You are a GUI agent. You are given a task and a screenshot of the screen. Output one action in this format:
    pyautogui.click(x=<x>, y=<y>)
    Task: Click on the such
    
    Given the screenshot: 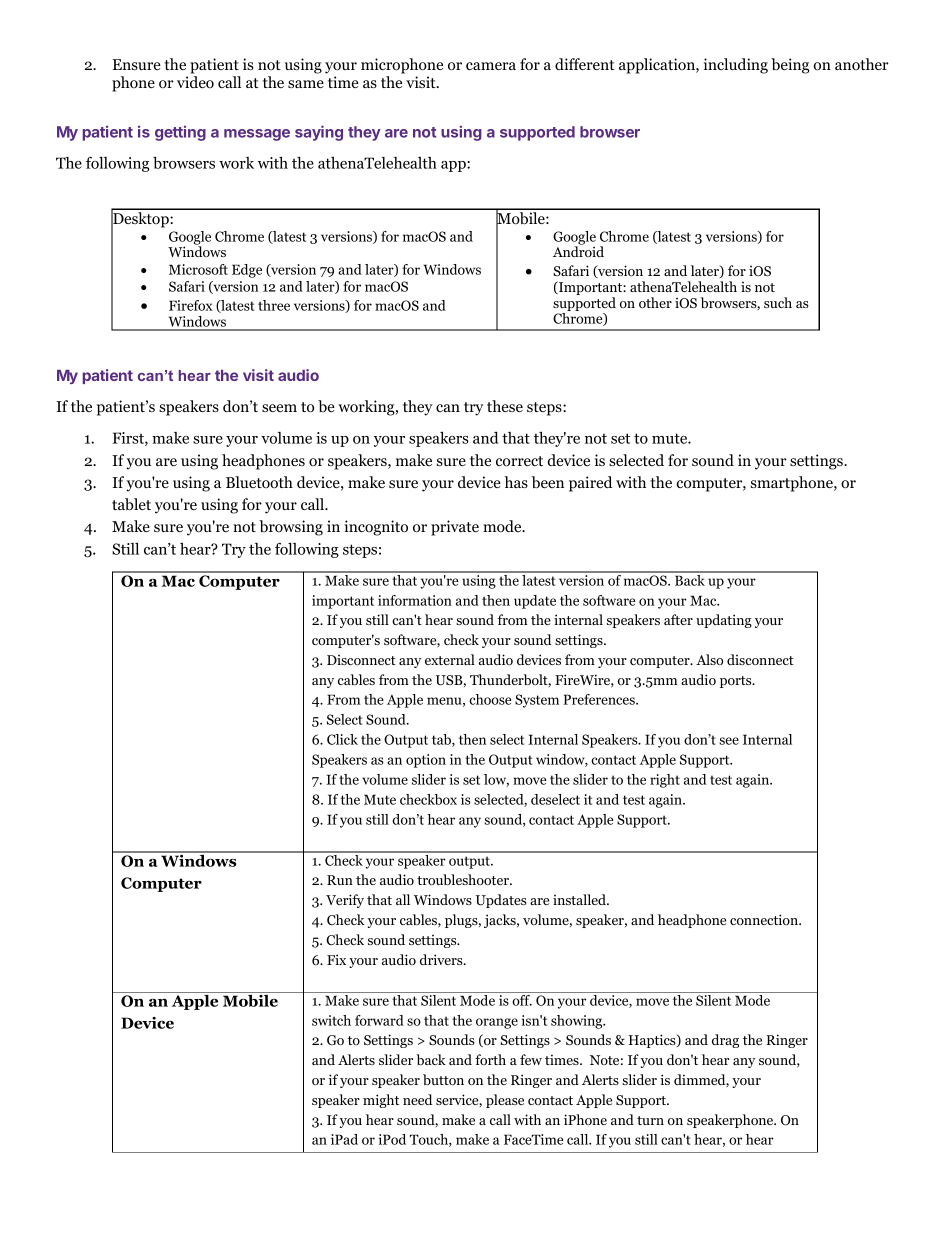 What is the action you would take?
    pyautogui.click(x=778, y=302)
